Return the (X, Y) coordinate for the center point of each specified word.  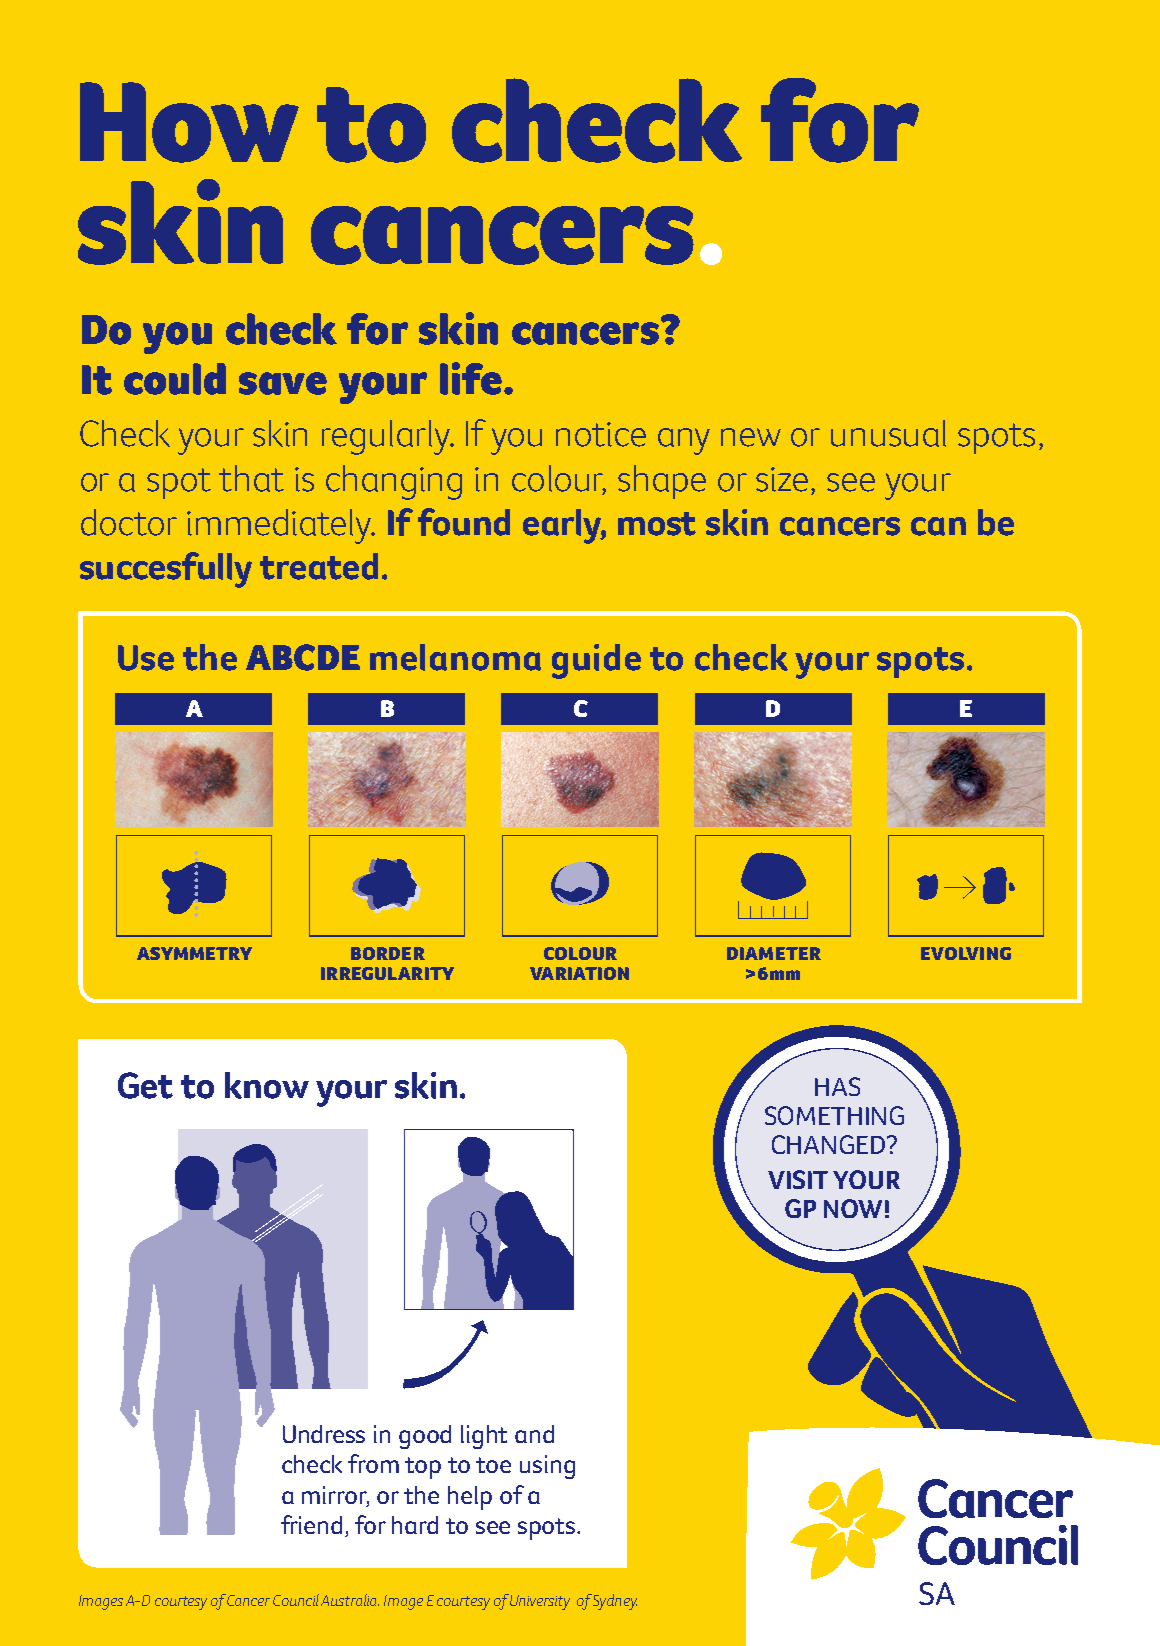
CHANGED (830, 1144)
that (251, 478)
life (471, 378)
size (782, 479)
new (751, 437)
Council (296, 1600)
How (189, 122)
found (464, 522)
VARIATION (579, 973)
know (267, 1085)
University (540, 1602)
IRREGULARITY (387, 973)
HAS (837, 1086)
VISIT (798, 1179)
